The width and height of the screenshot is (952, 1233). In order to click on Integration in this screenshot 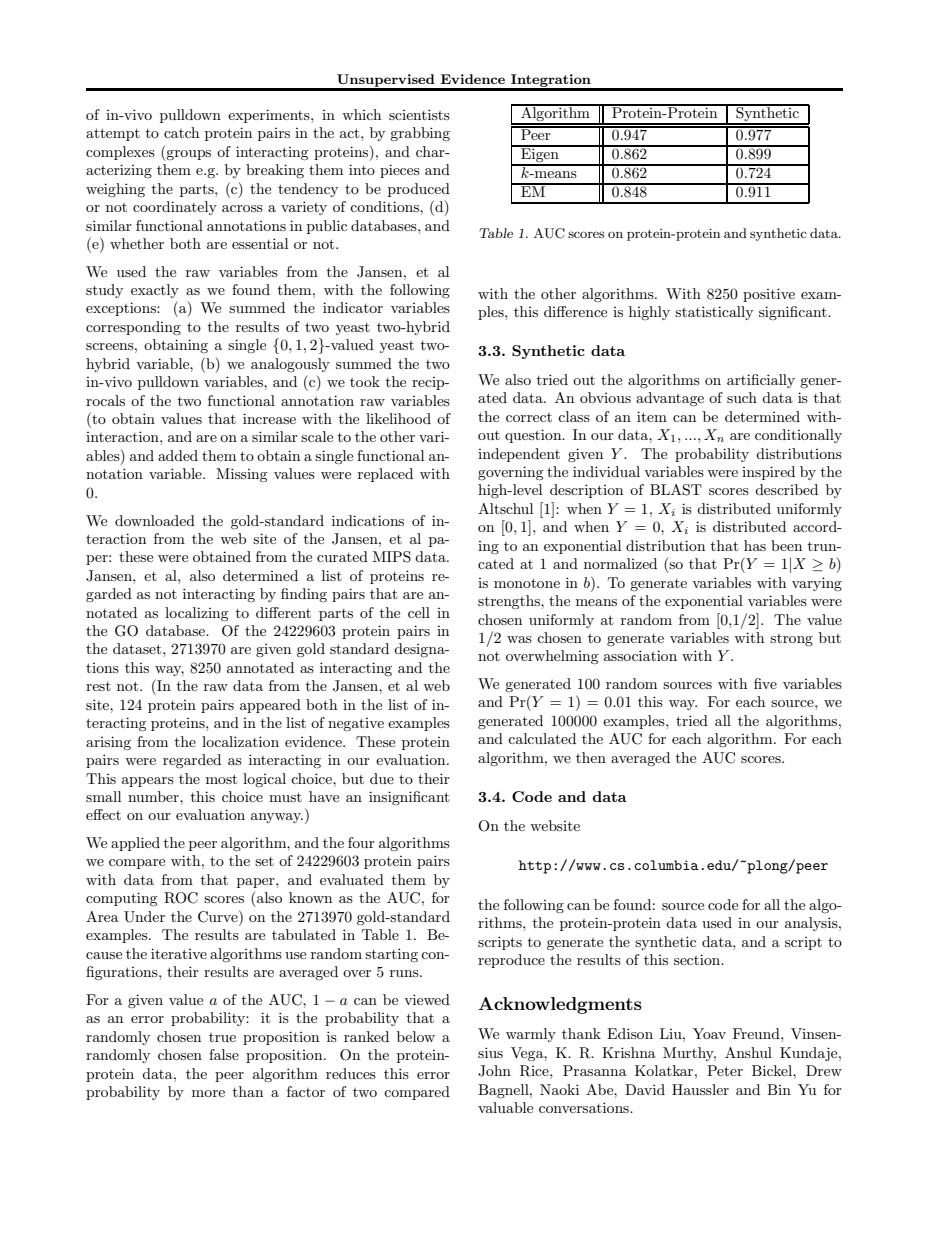, I will do `click(551, 82)`.
